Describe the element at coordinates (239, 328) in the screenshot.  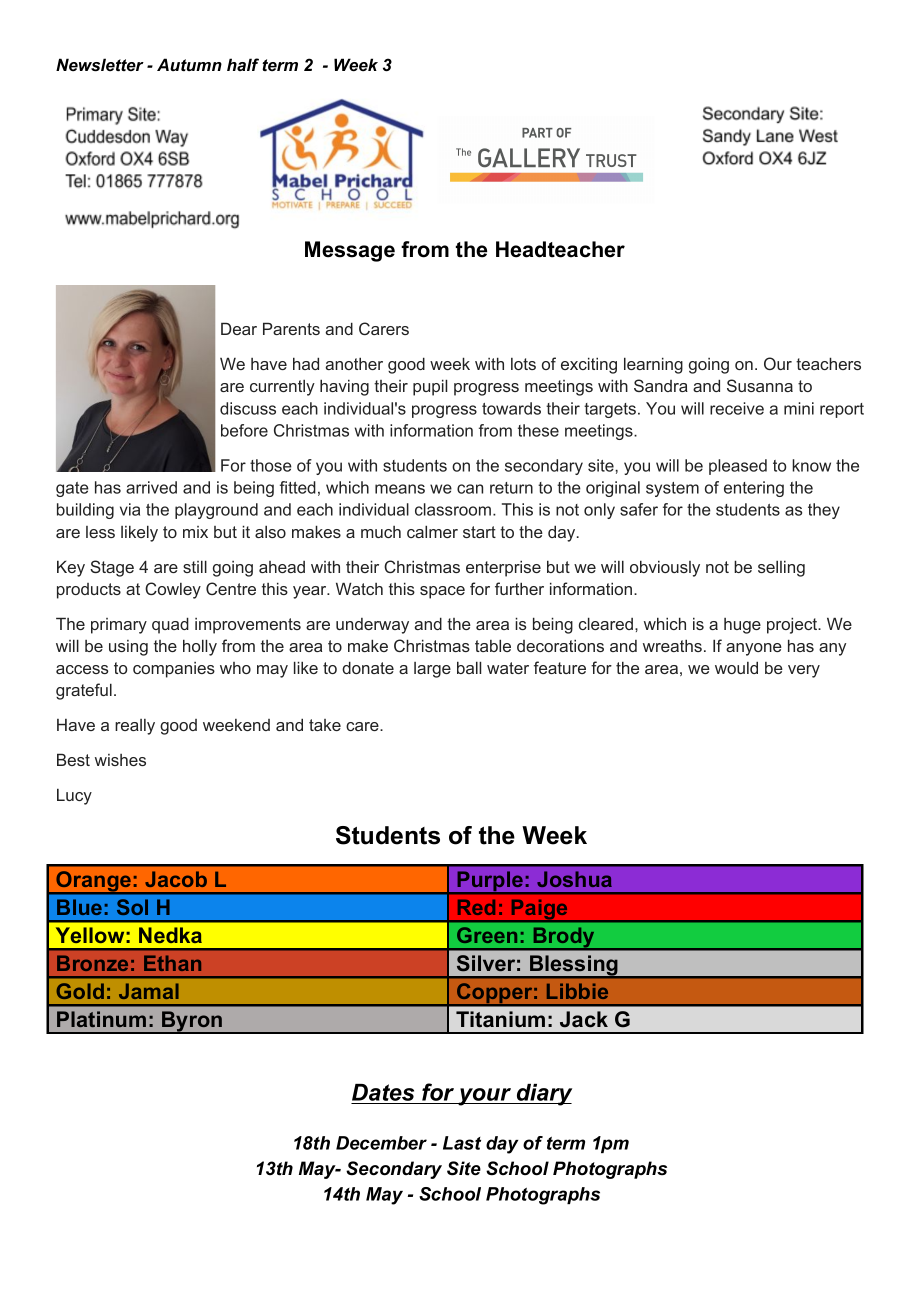
I see `Dear` at that location.
